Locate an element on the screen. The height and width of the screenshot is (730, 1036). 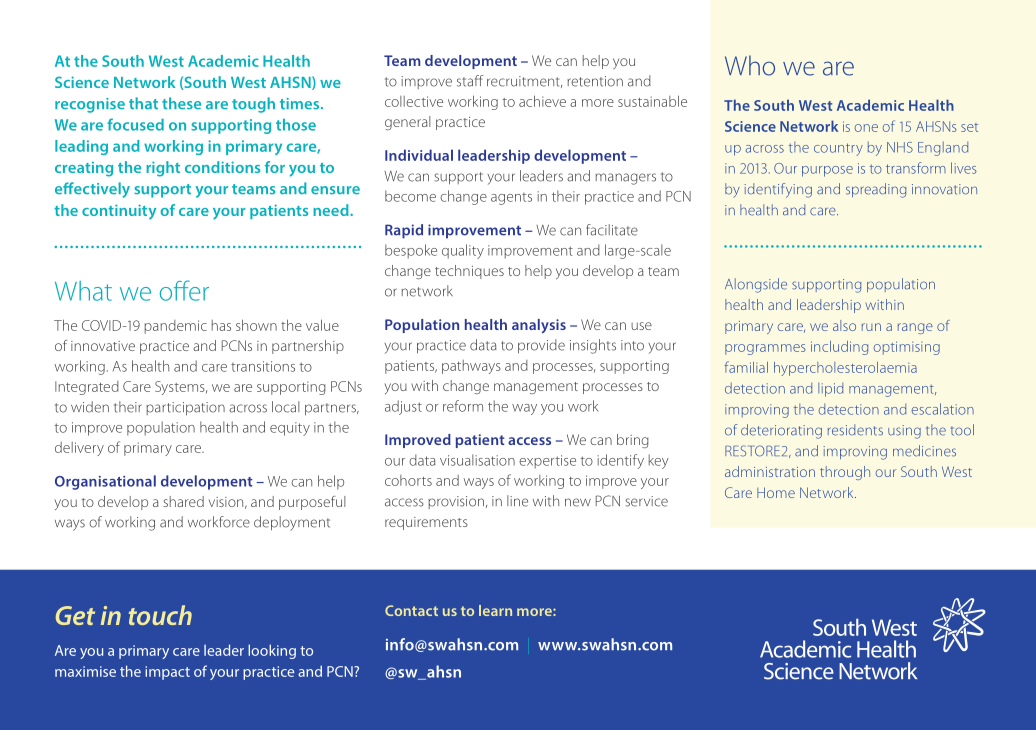
these is located at coordinates (181, 103).
